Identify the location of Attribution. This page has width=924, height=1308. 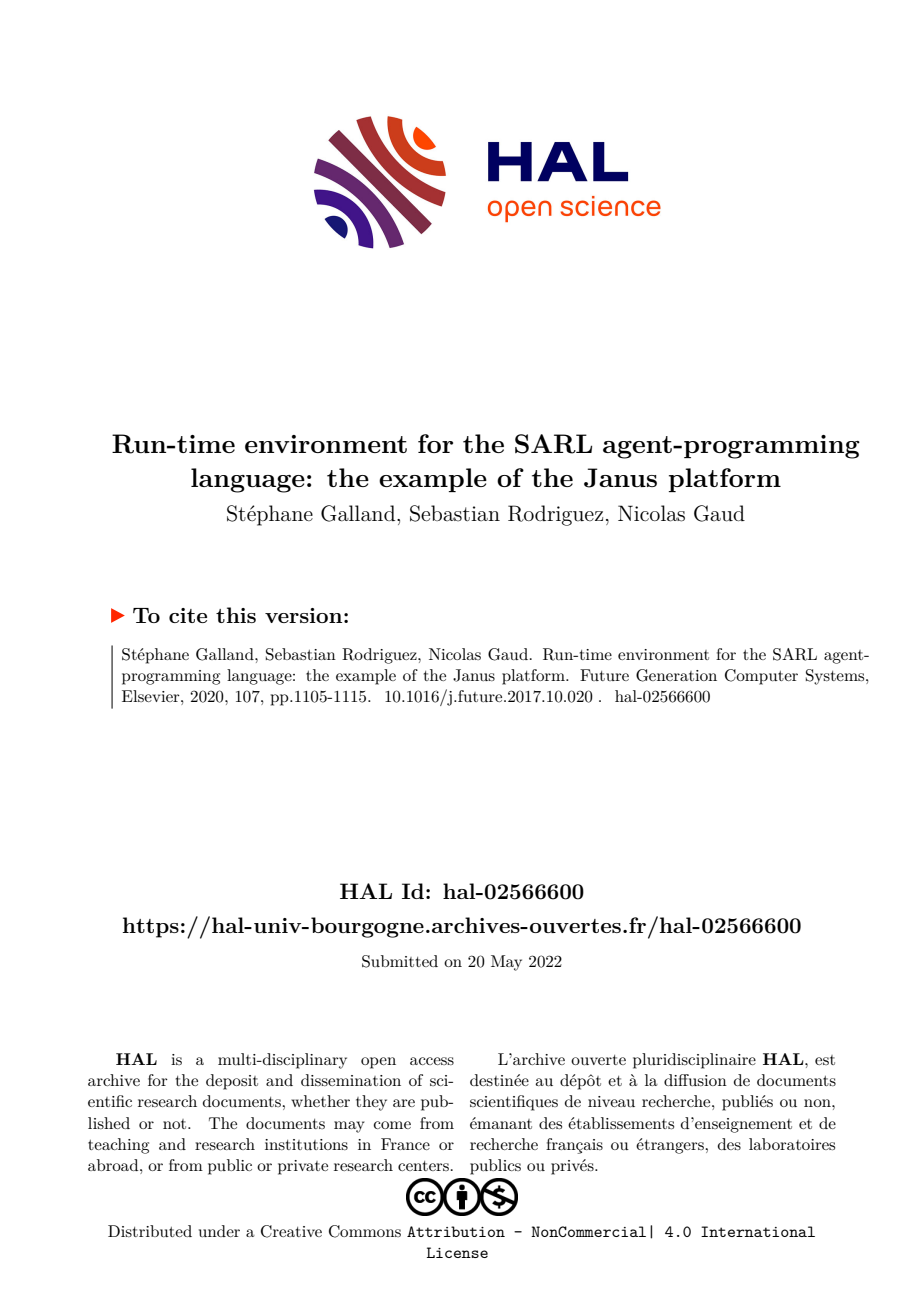
(456, 1231).
